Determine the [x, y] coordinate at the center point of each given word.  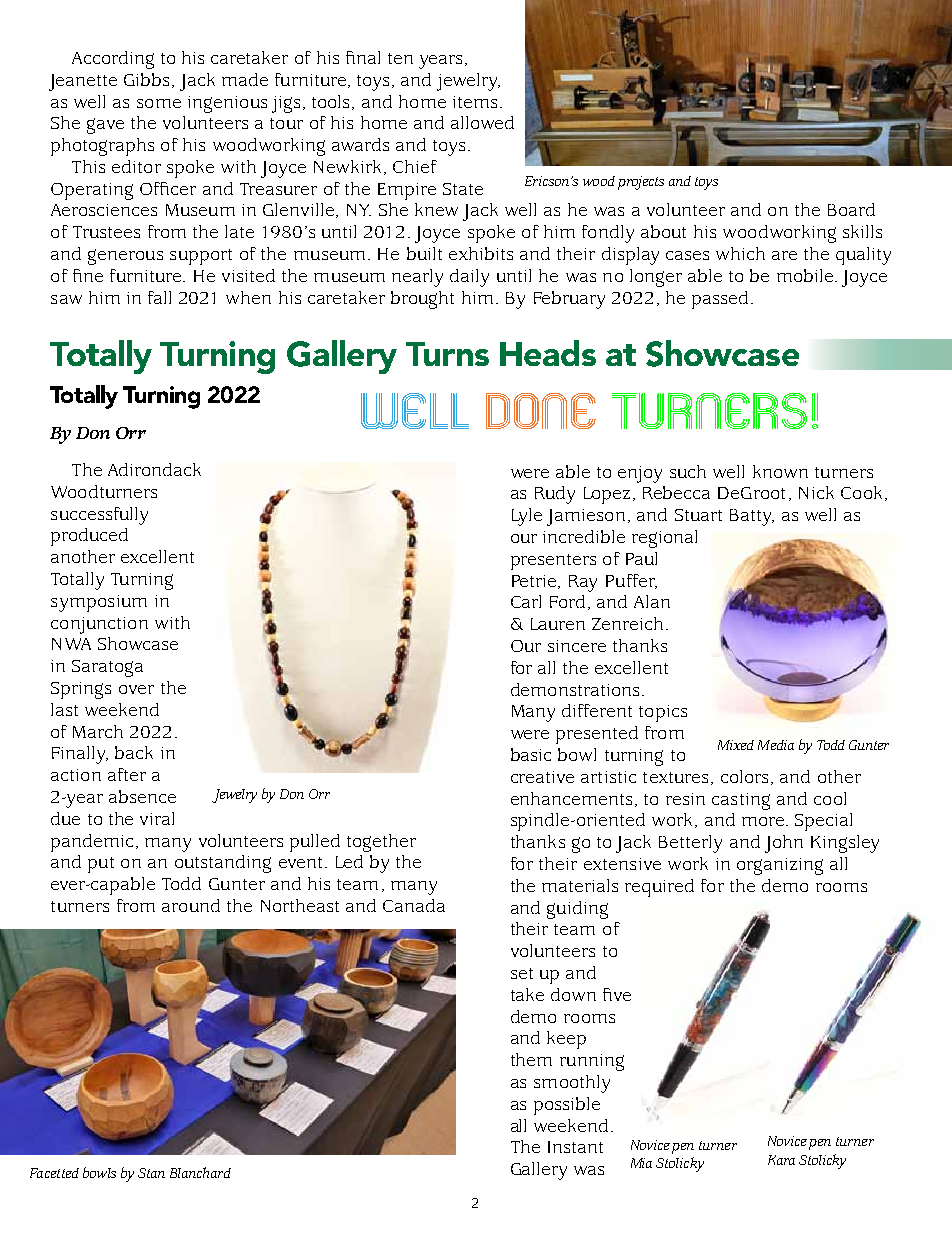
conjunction [99, 625]
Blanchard [200, 1172]
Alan [652, 601]
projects [641, 183]
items [475, 102]
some [159, 103]
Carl [526, 601]
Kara [781, 1160]
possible [567, 1106]
